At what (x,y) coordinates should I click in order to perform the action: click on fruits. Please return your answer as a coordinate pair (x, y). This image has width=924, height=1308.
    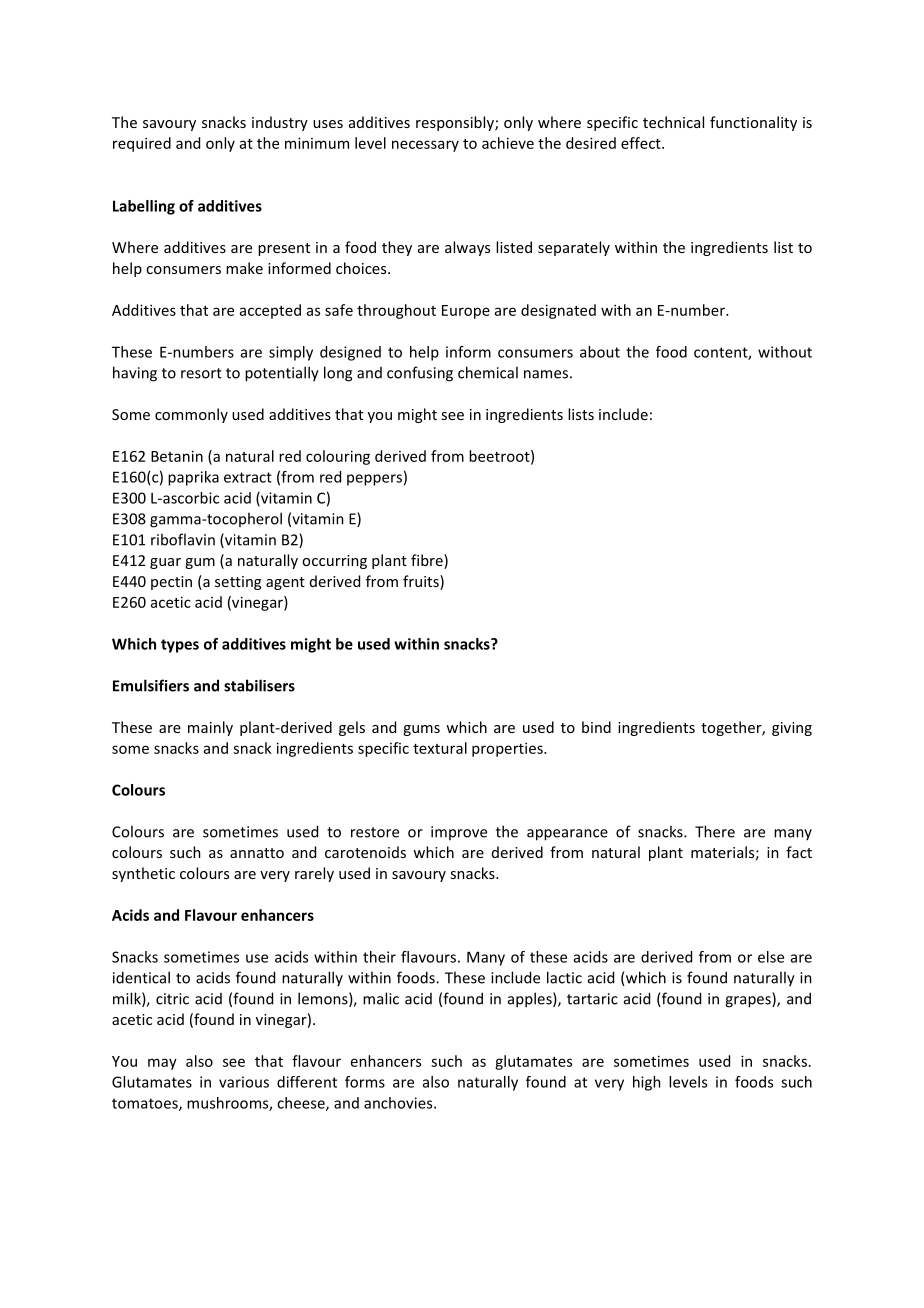
    Looking at the image, I should click on (422, 582).
